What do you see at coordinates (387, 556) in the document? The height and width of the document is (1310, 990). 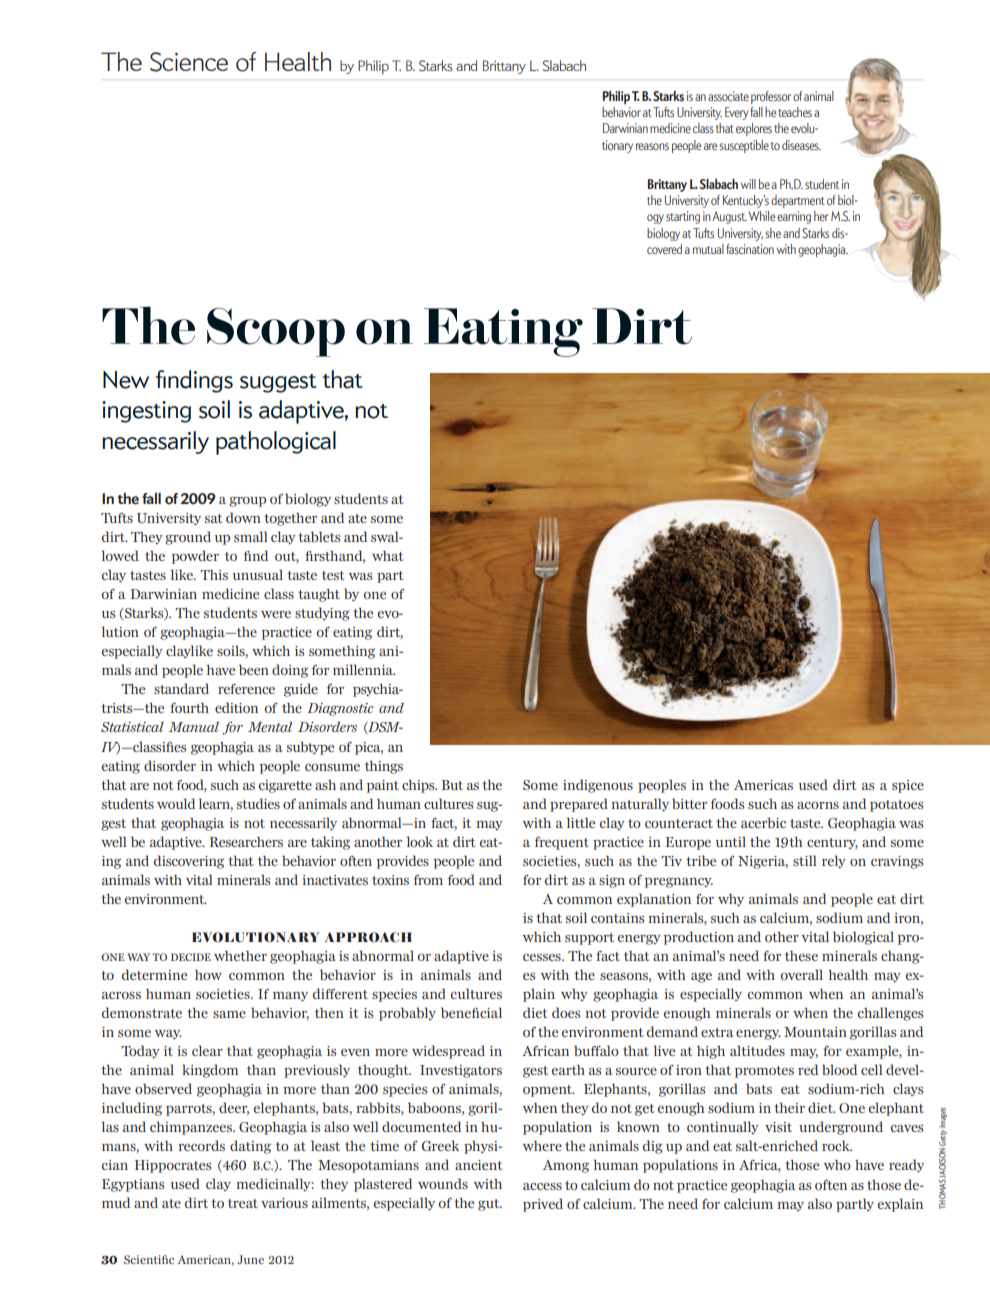 I see `what` at bounding box center [387, 556].
